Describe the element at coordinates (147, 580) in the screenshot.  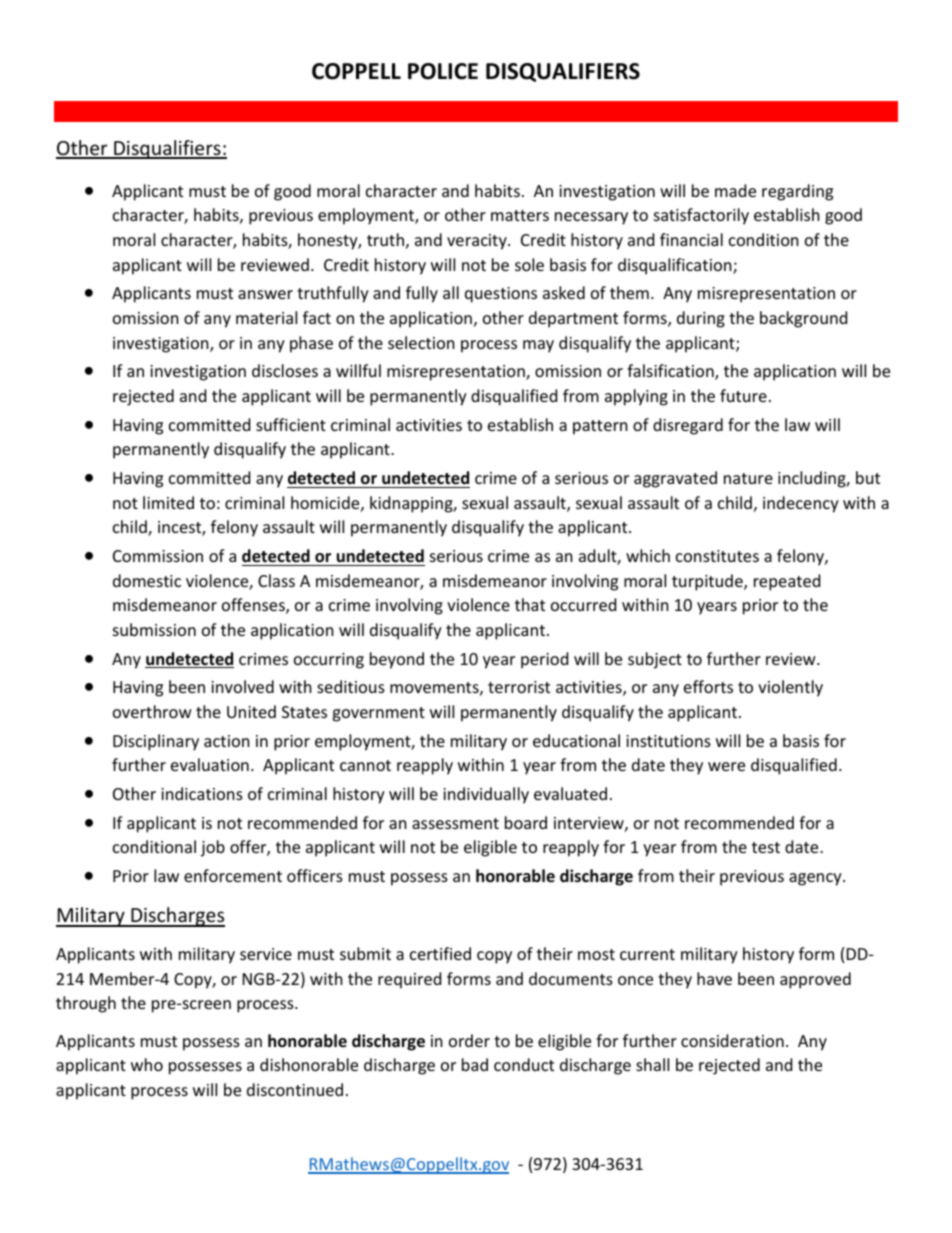
I see `domestic` at that location.
